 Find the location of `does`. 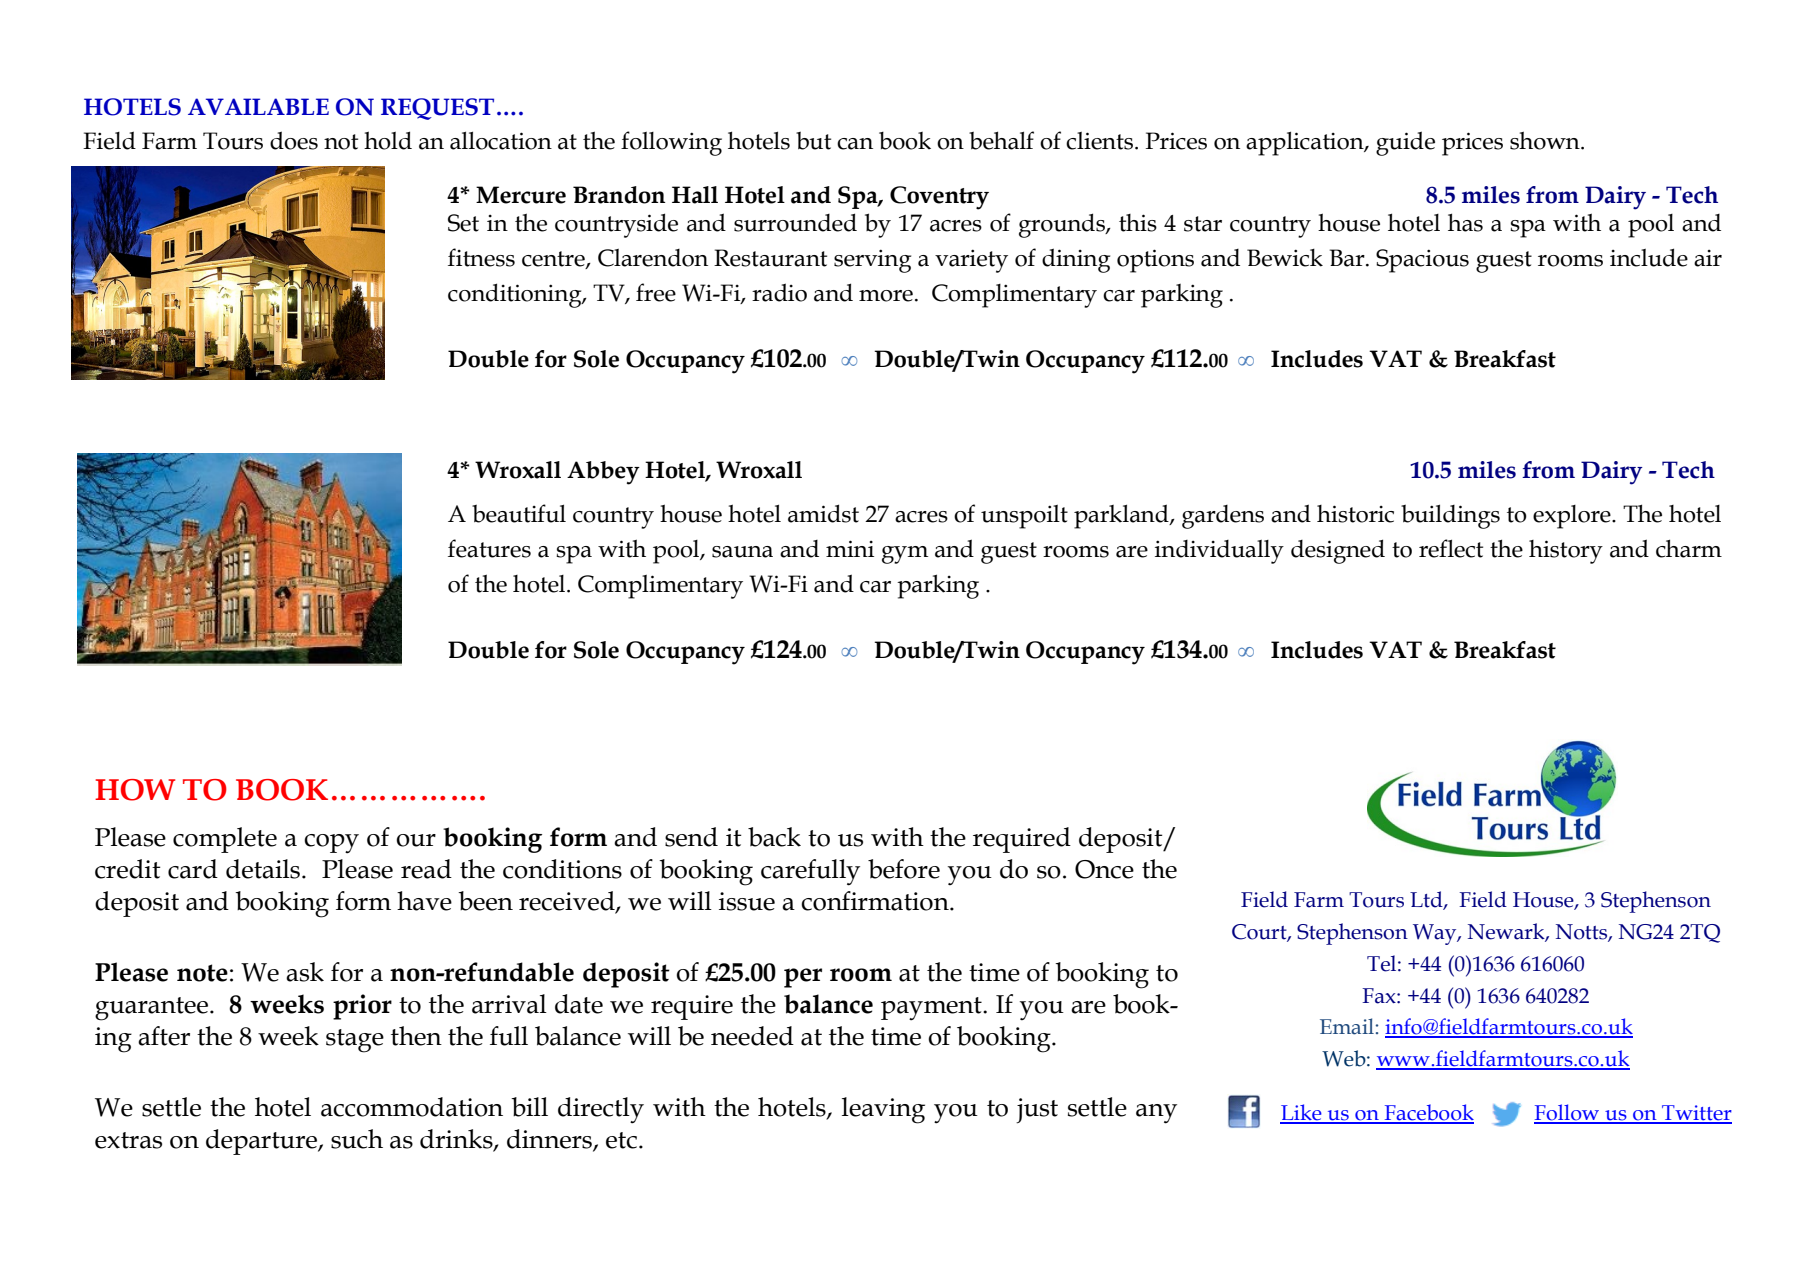

does is located at coordinates (294, 140).
